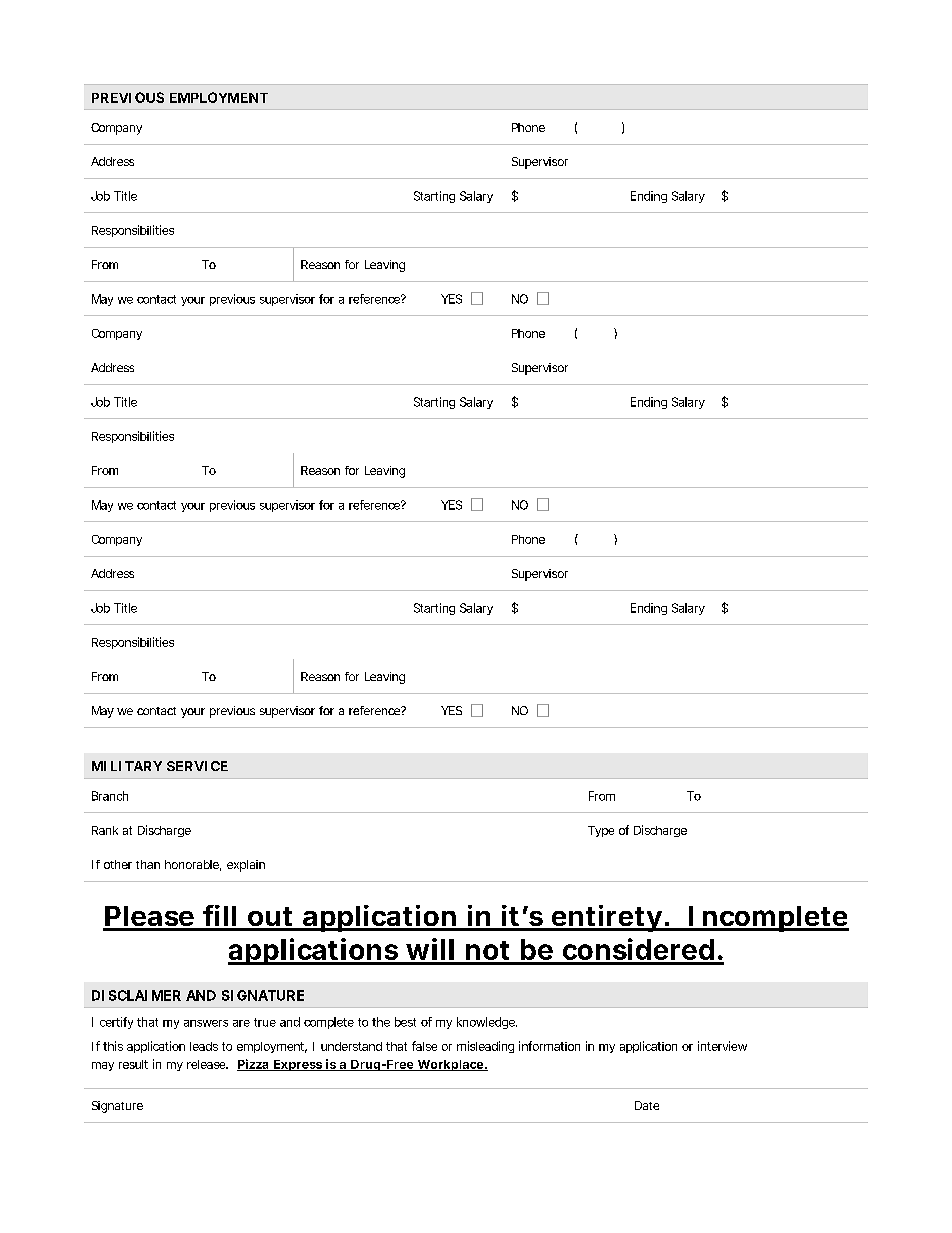 The image size is (952, 1233). I want to click on release, so click(207, 1064).
